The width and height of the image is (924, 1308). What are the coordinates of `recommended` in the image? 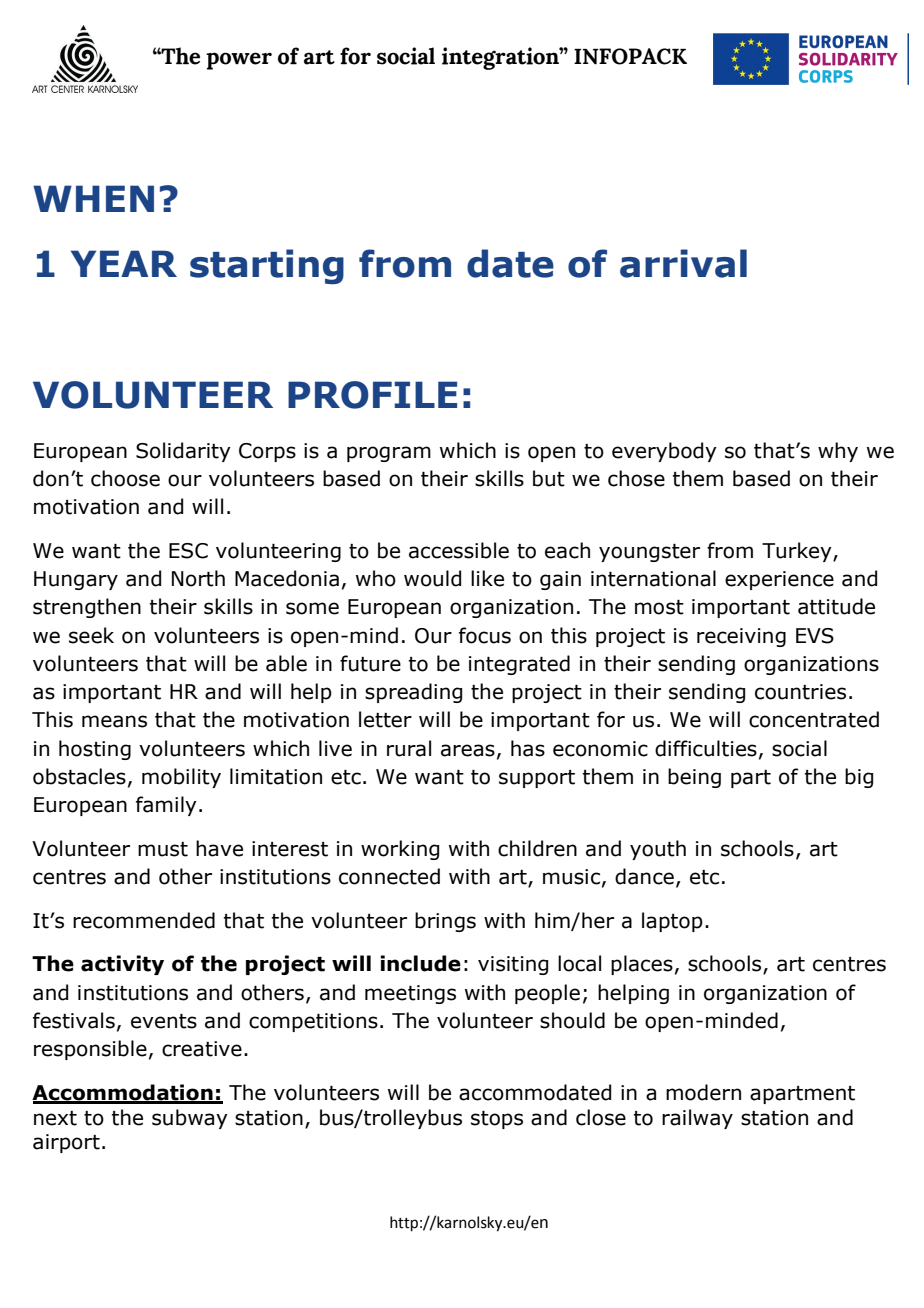 It's located at (144, 920).
